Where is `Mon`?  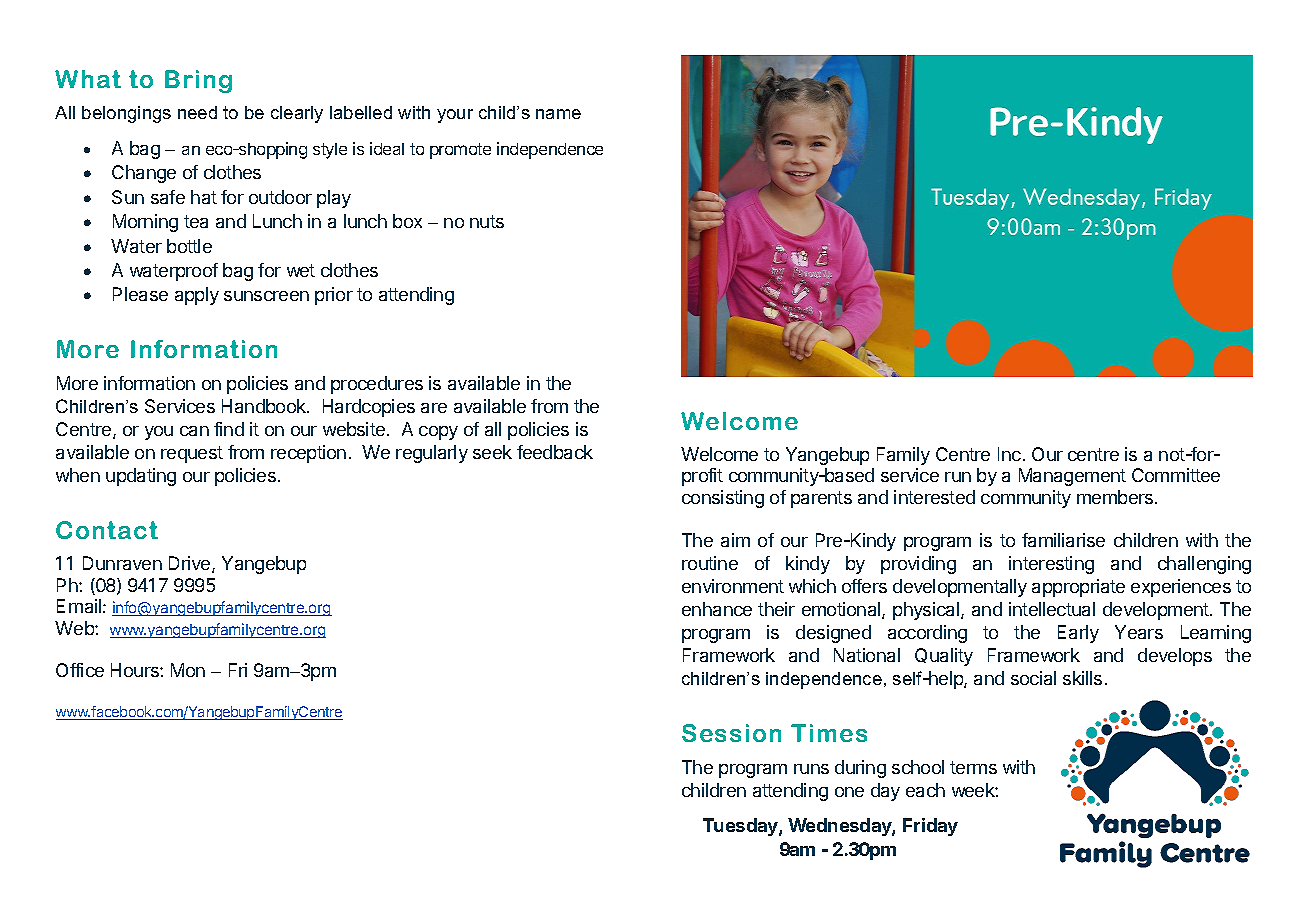
Mon is located at coordinates (188, 670).
